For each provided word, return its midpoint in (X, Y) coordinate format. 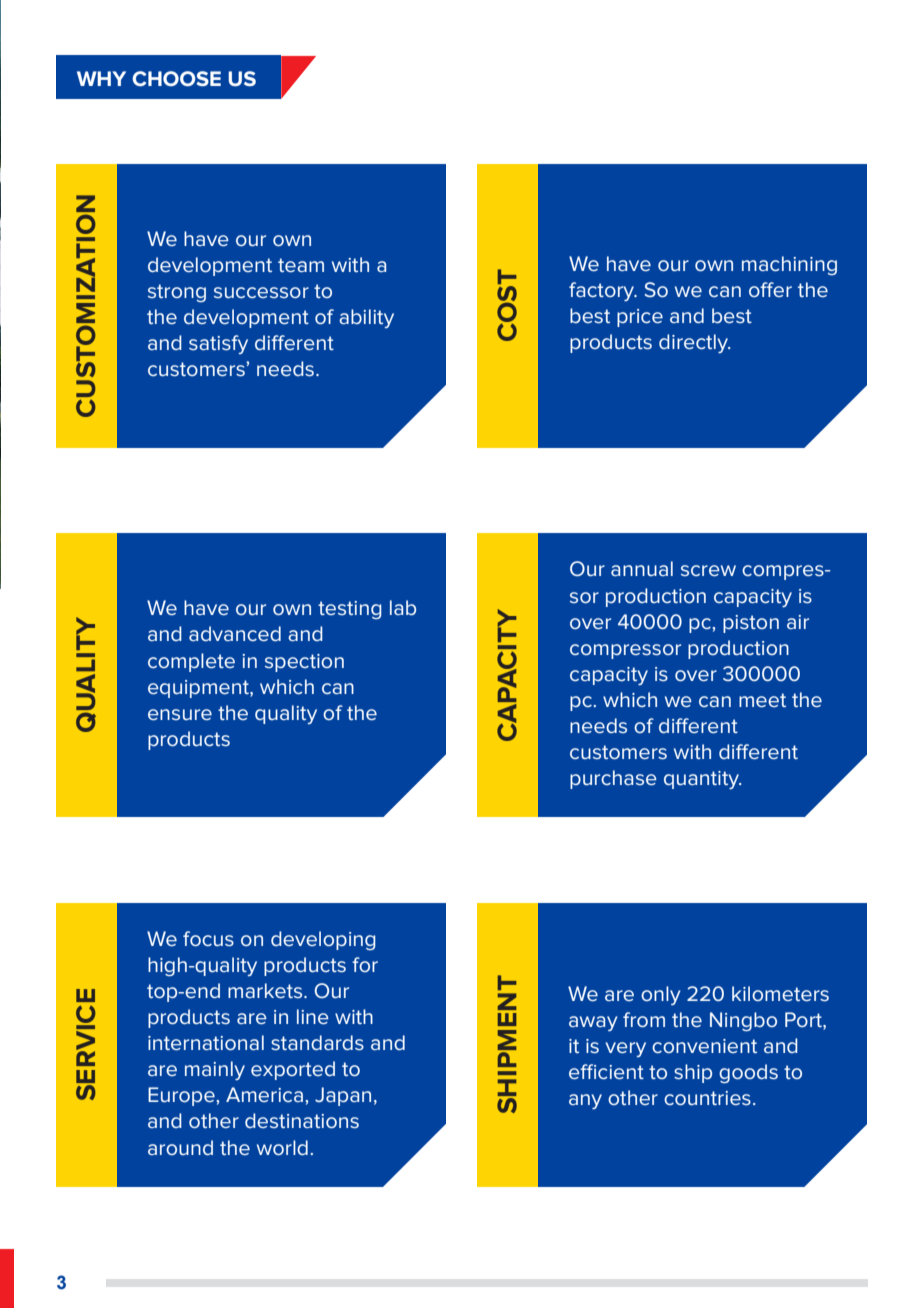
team (301, 265)
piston (751, 624)
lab (403, 607)
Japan (343, 1096)
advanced (235, 633)
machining (789, 265)
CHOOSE (176, 78)
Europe (182, 1096)
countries (707, 1098)
